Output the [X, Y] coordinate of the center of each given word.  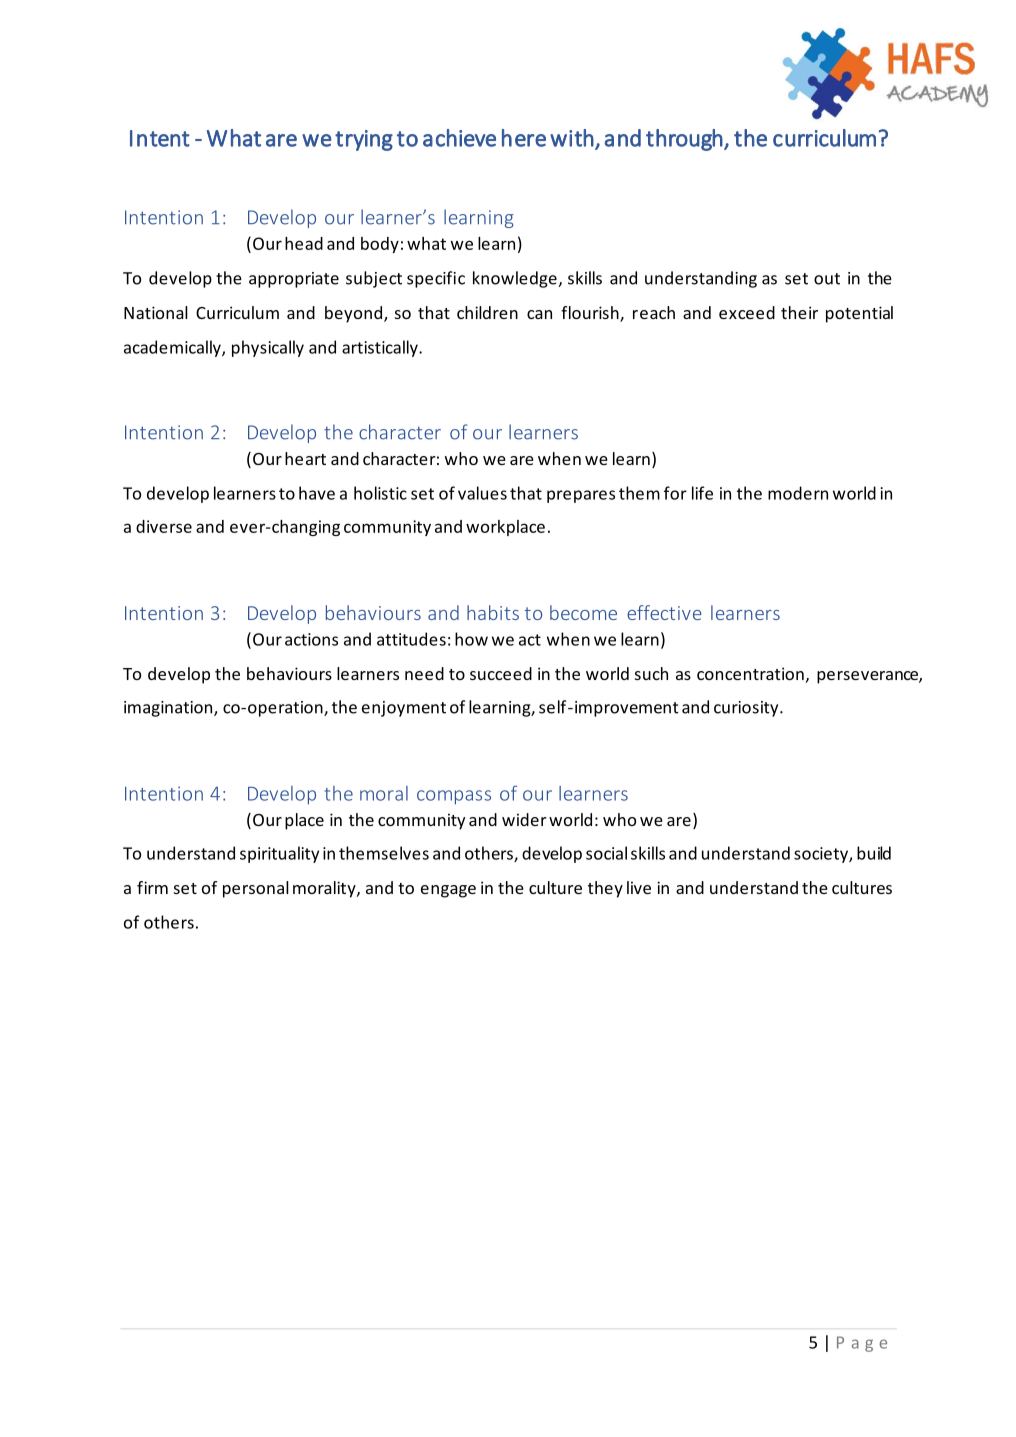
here [524, 138]
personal [256, 889]
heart [305, 458]
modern [798, 493]
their [799, 312]
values [482, 493]
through [684, 140]
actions [311, 639]
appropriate [294, 280]
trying [364, 140]
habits [493, 612]
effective [664, 612]
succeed [501, 673]
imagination [169, 709]
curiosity [747, 709]
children [487, 312]
